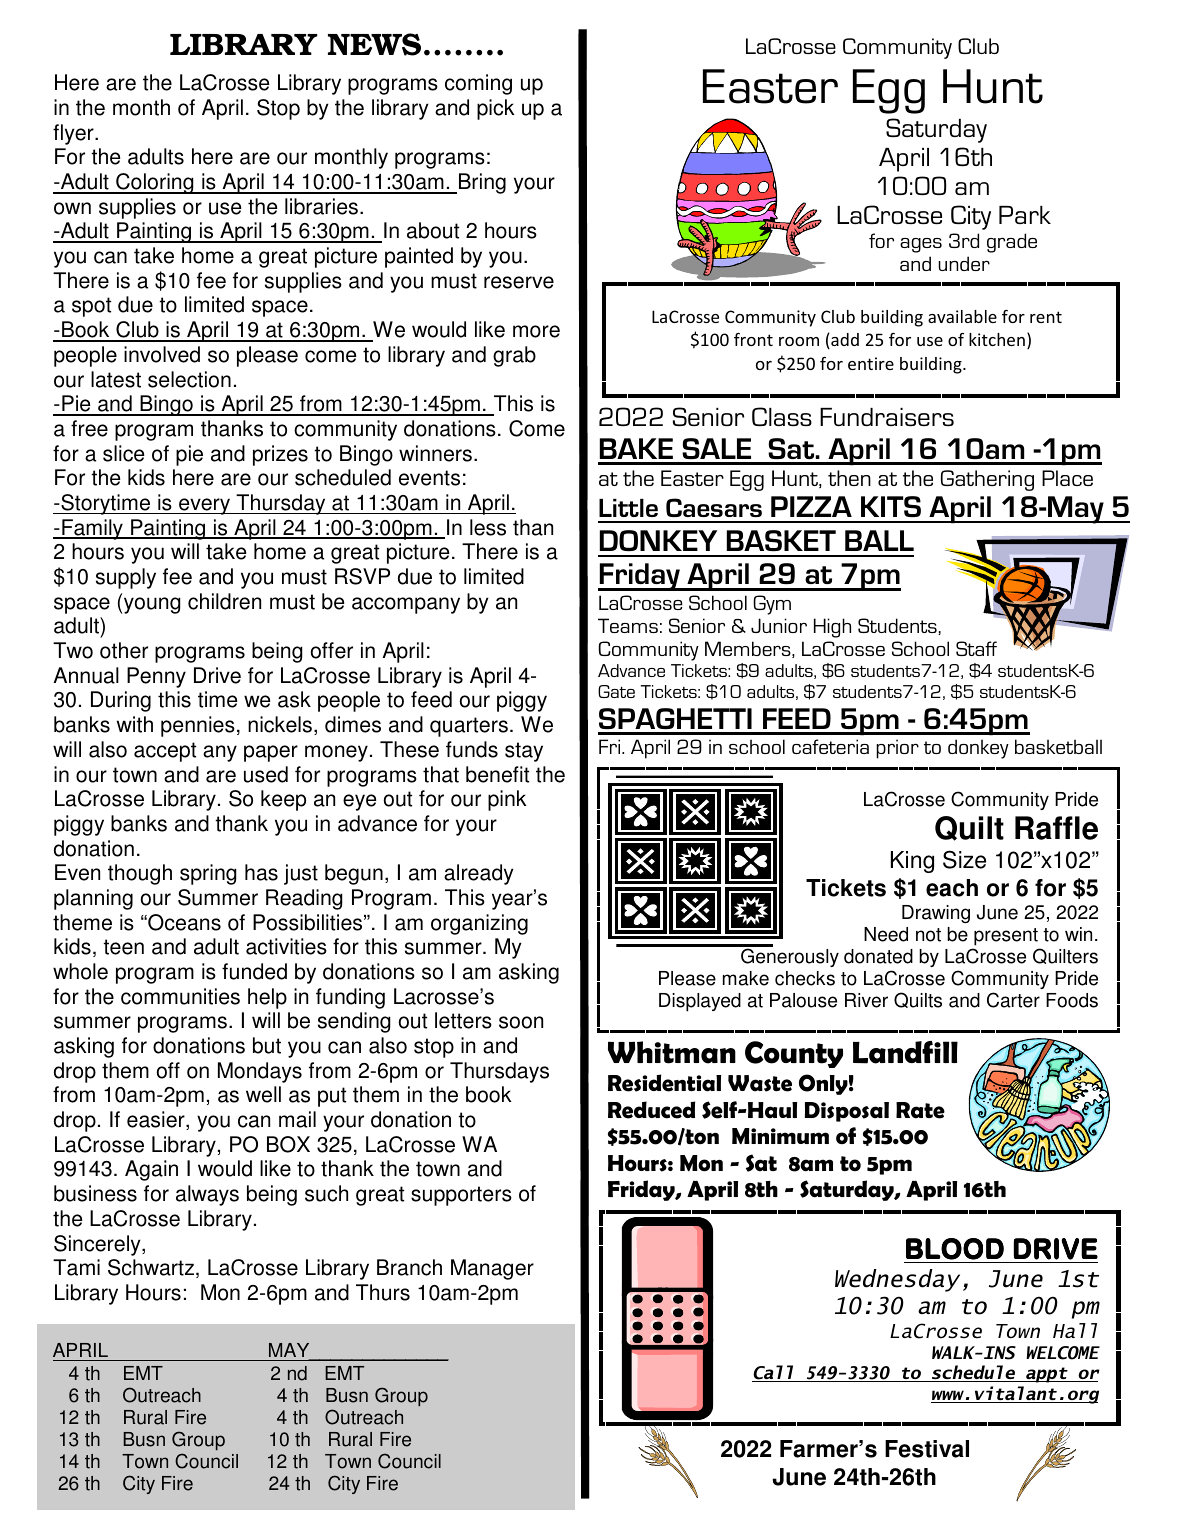 This screenshot has width=1188, height=1537. Describe the element at coordinates (521, 1022) in the screenshot. I see `soon` at that location.
